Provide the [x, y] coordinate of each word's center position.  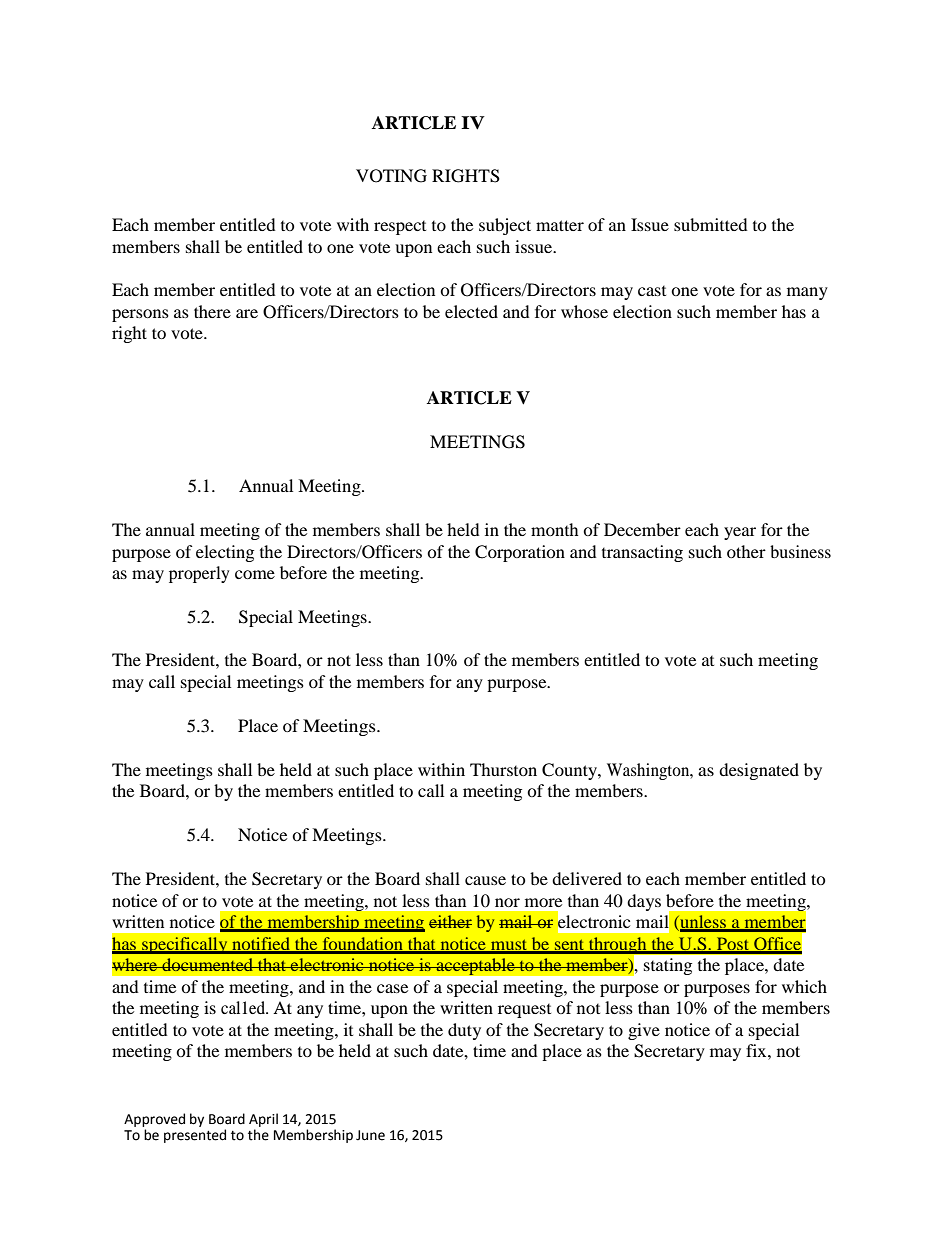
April [263, 1120]
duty [464, 1031]
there [212, 311]
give [644, 1031]
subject [505, 226]
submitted [711, 224]
